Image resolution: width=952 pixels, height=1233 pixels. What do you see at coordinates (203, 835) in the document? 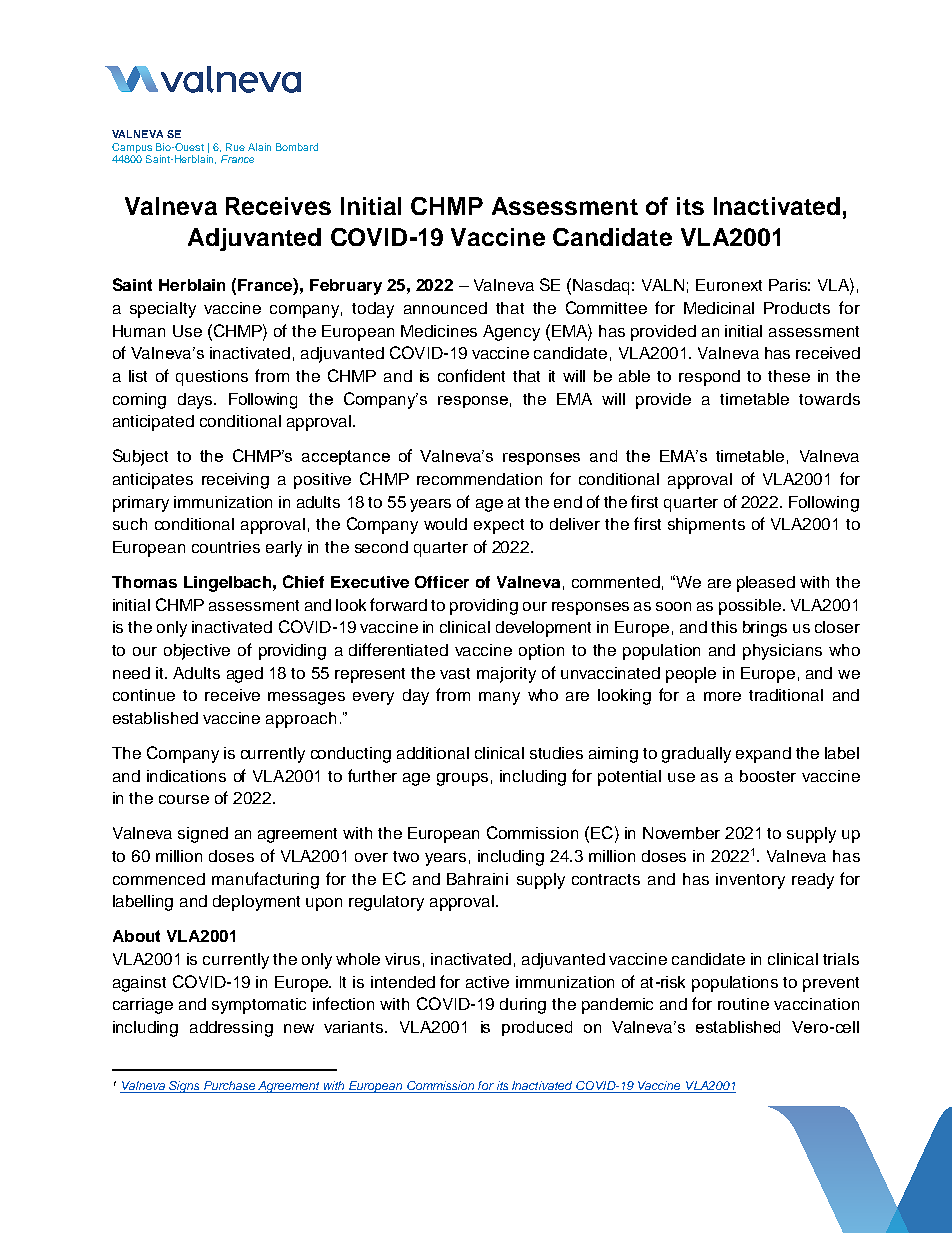
I see `signed` at bounding box center [203, 835].
